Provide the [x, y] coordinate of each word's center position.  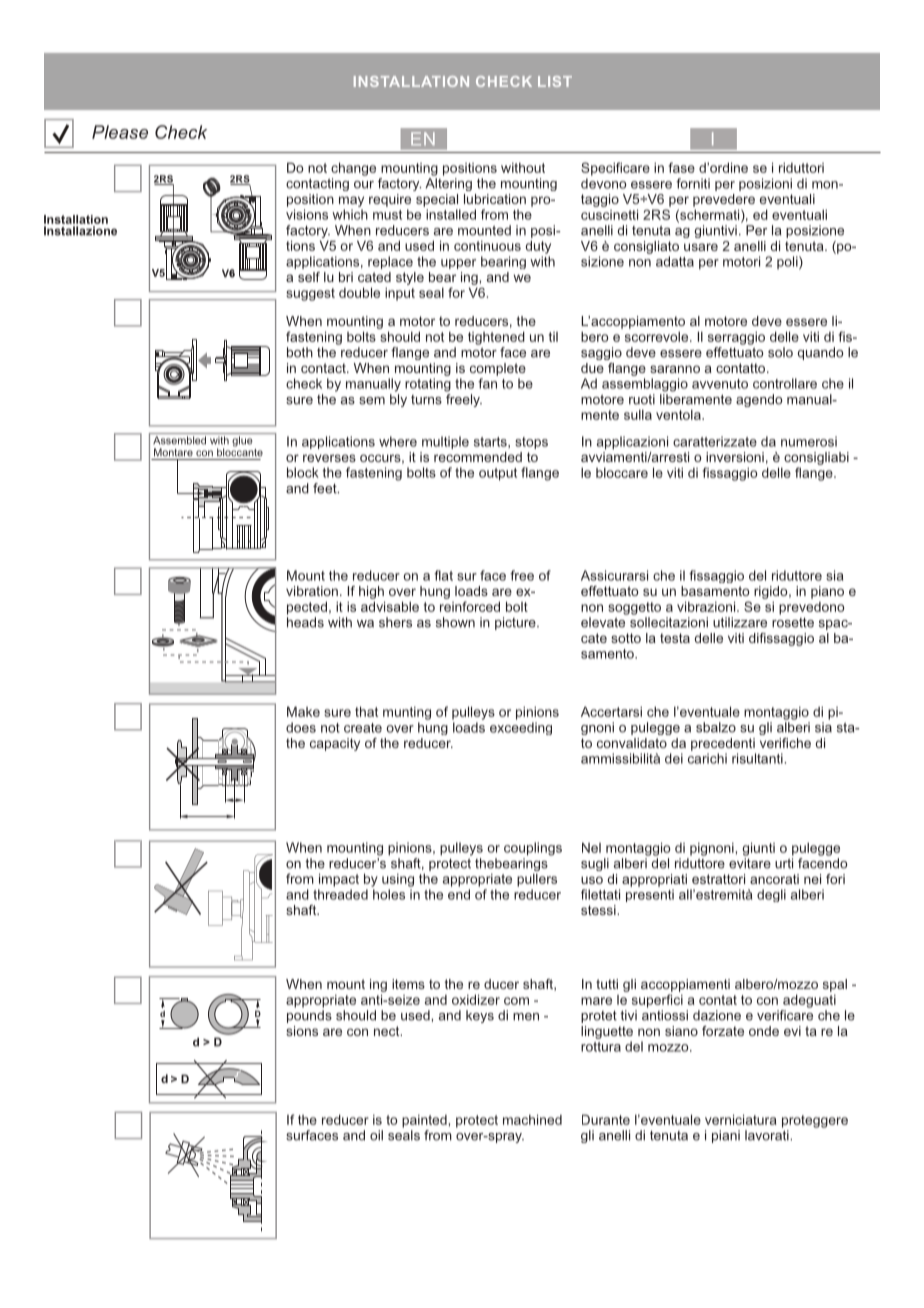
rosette [793, 623]
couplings [533, 849]
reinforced [470, 606]
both [300, 352]
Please [120, 132]
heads [305, 622]
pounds [309, 1016]
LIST [555, 81]
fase [682, 167]
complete [498, 369]
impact [339, 880]
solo [780, 352]
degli [771, 895]
